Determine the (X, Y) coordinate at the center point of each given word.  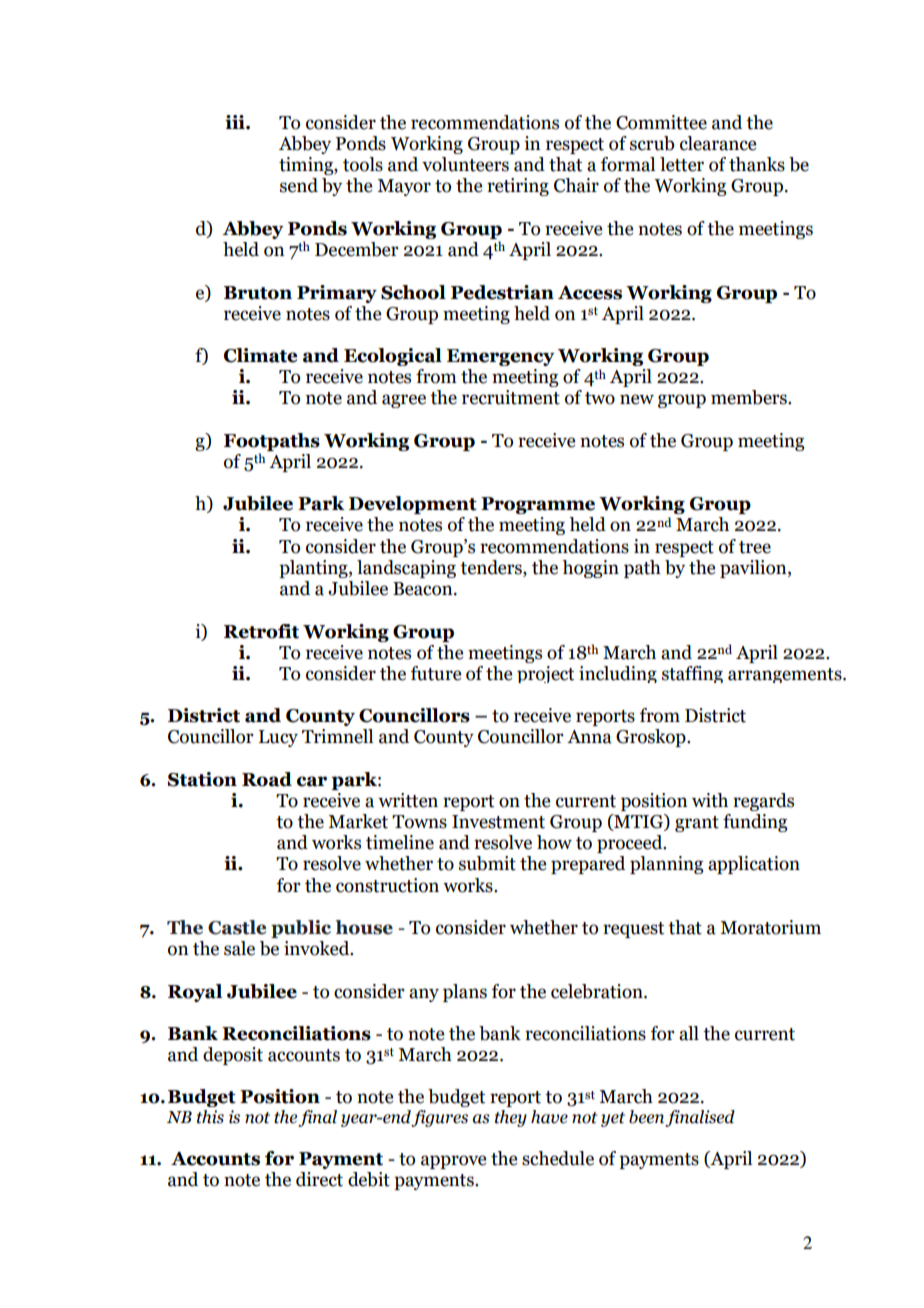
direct (319, 1179)
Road (267, 779)
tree (755, 547)
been (646, 1117)
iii (236, 122)
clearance (718, 143)
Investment (498, 822)
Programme (538, 505)
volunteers (465, 164)
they (511, 1118)
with (710, 800)
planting (314, 569)
